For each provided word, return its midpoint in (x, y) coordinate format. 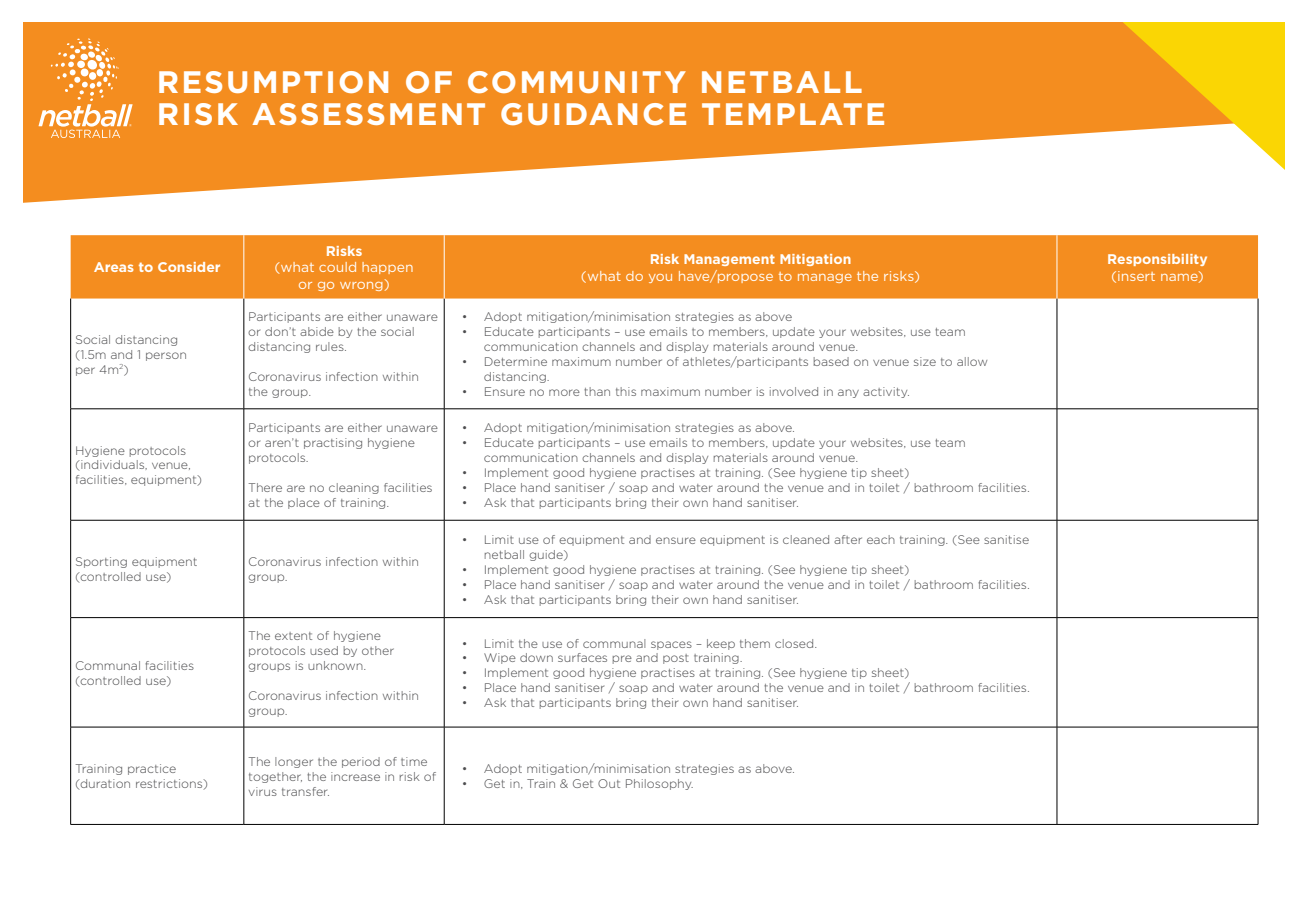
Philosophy (659, 784)
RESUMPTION (273, 82)
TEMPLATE (793, 114)
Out (609, 783)
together (275, 777)
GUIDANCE (593, 114)
